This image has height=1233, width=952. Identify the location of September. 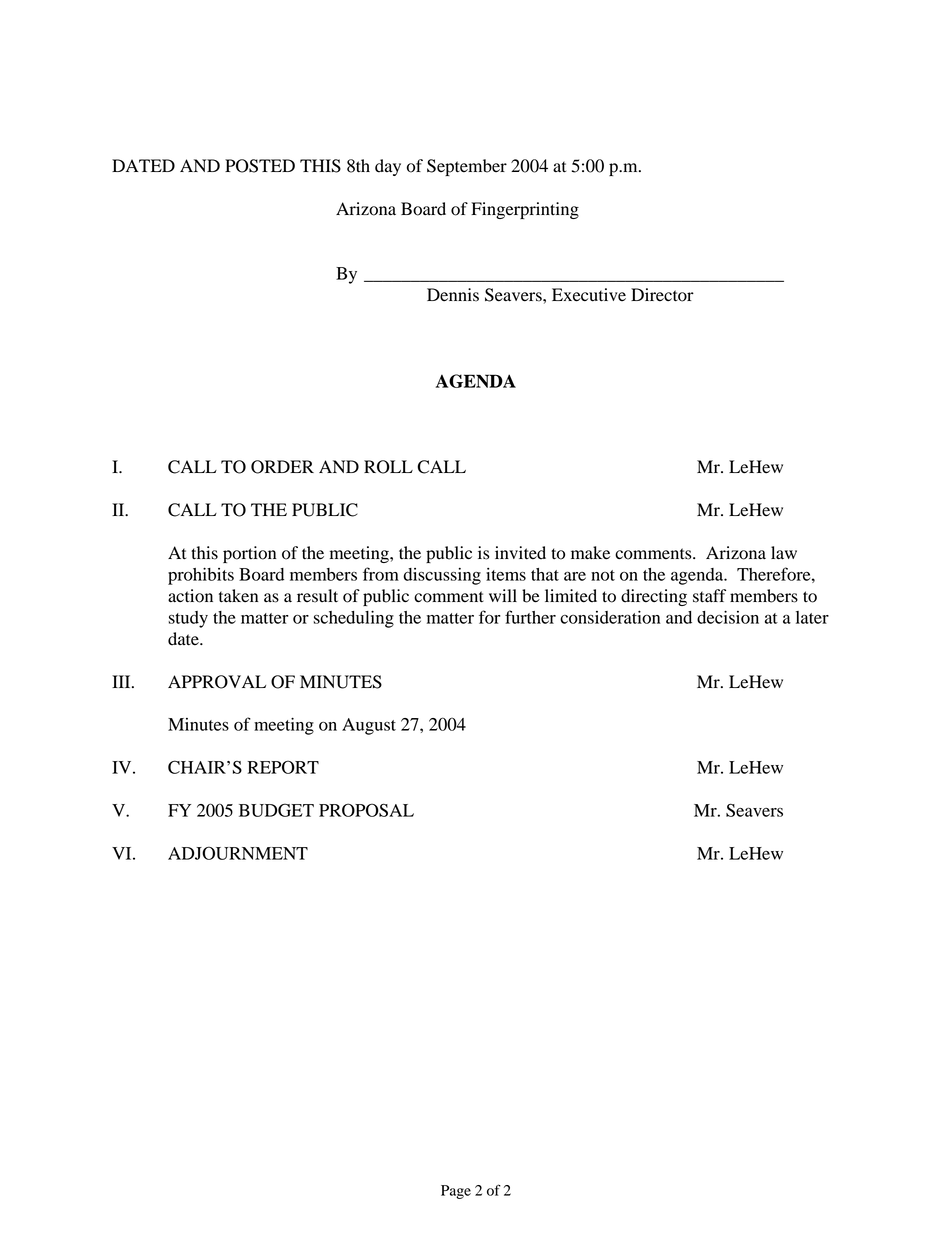
(467, 167).
